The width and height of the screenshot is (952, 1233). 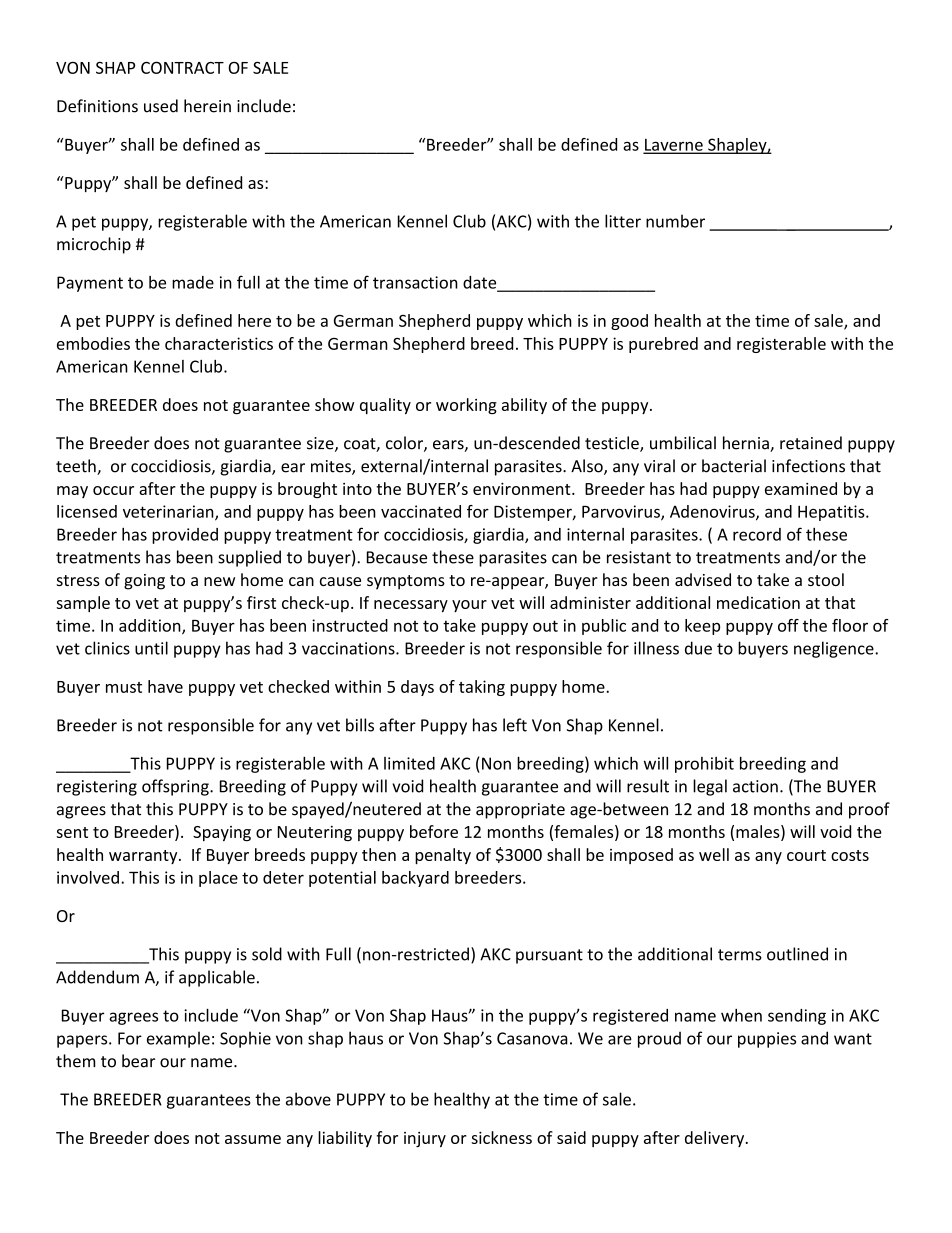 What do you see at coordinates (674, 146) in the screenshot?
I see `Laverne` at bounding box center [674, 146].
